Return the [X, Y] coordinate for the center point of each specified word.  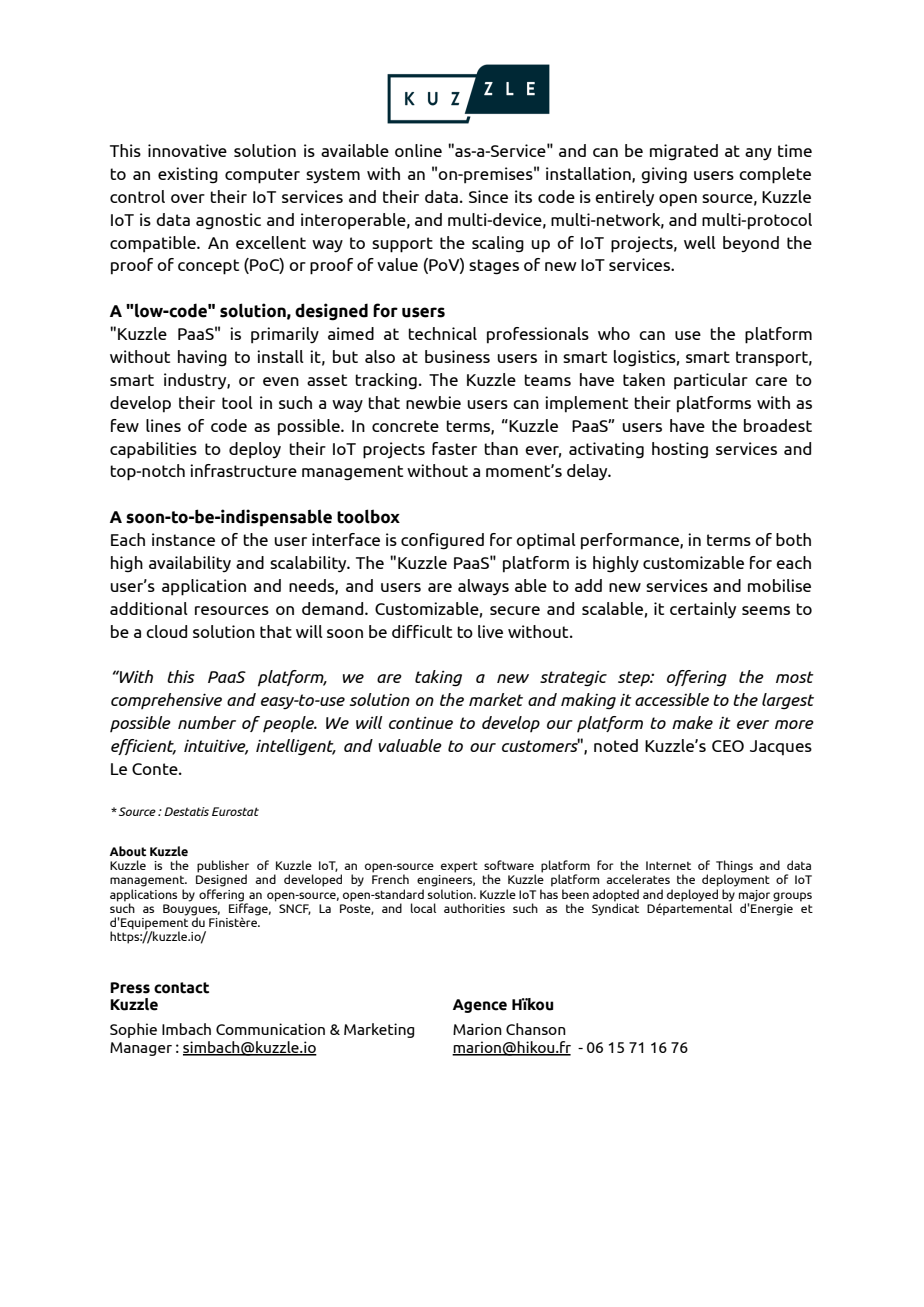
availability [190, 564]
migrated [684, 152]
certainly [703, 610]
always [483, 587]
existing [188, 175]
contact [181, 988]
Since [488, 196]
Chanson [536, 1029]
